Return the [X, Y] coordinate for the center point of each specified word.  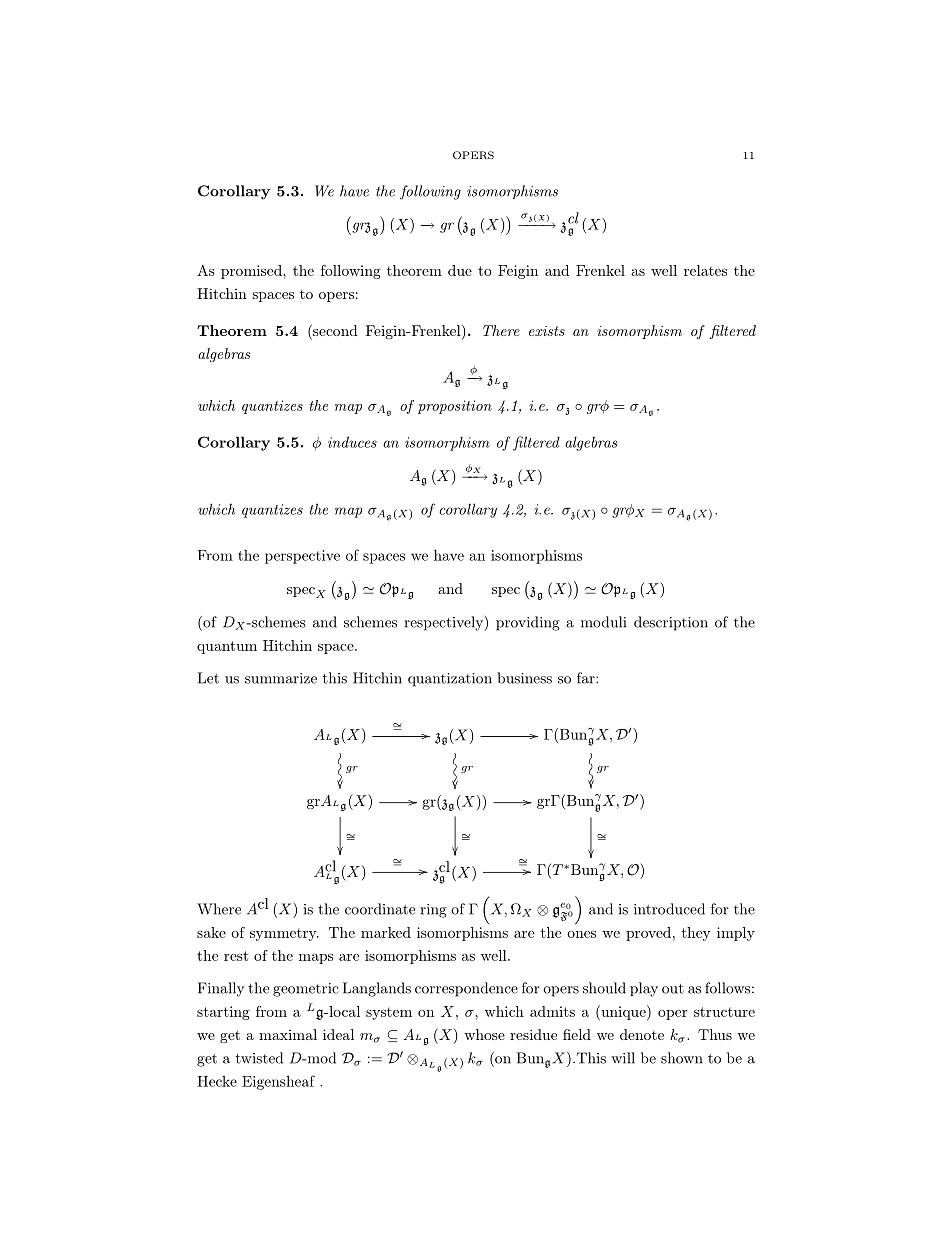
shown [682, 1058]
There [501, 330]
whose [484, 1034]
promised [252, 272]
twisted [259, 1058]
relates [705, 270]
